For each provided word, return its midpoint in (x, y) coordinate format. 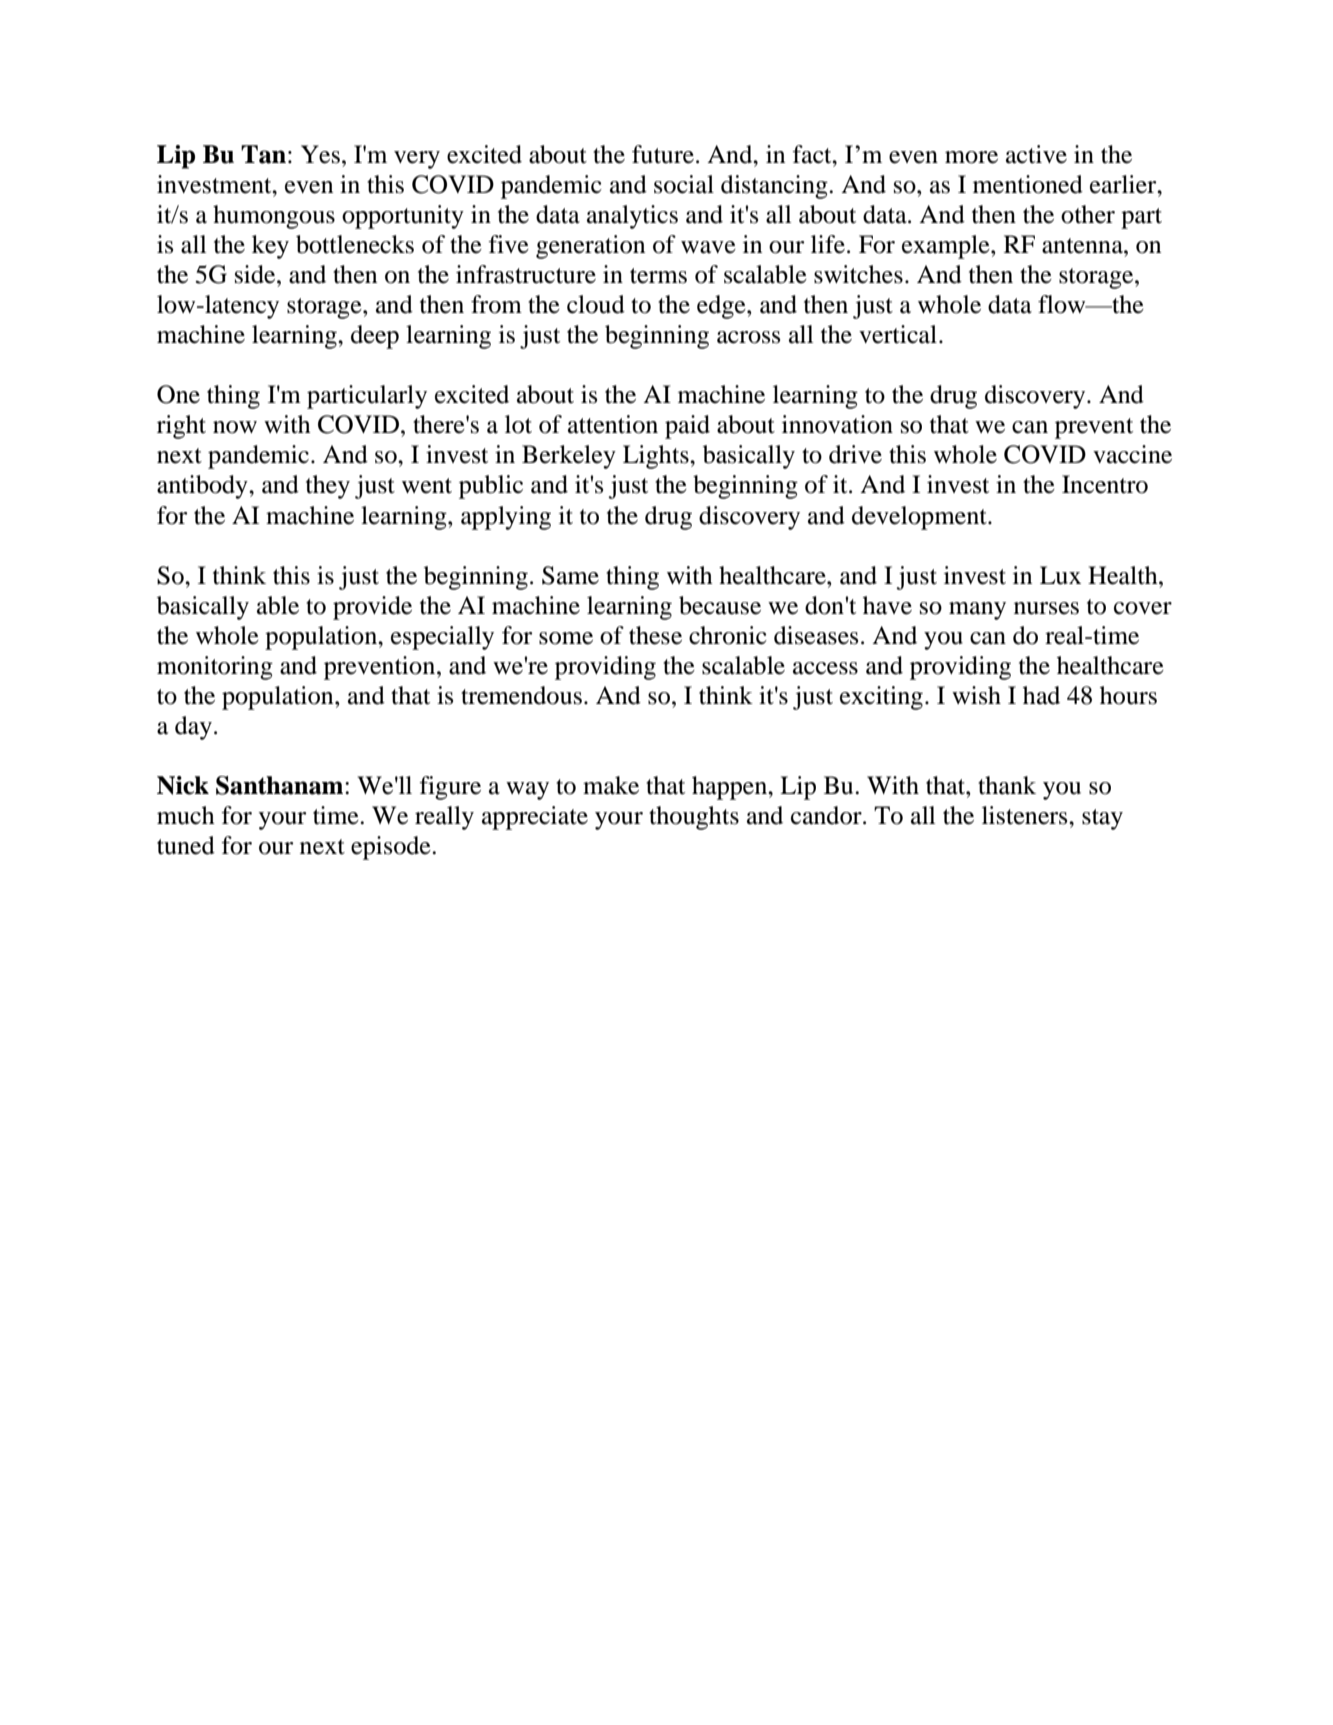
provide (372, 608)
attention (613, 424)
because (720, 605)
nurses (1046, 608)
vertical (898, 334)
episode (392, 848)
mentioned (1028, 184)
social (684, 184)
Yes (320, 154)
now (235, 427)
